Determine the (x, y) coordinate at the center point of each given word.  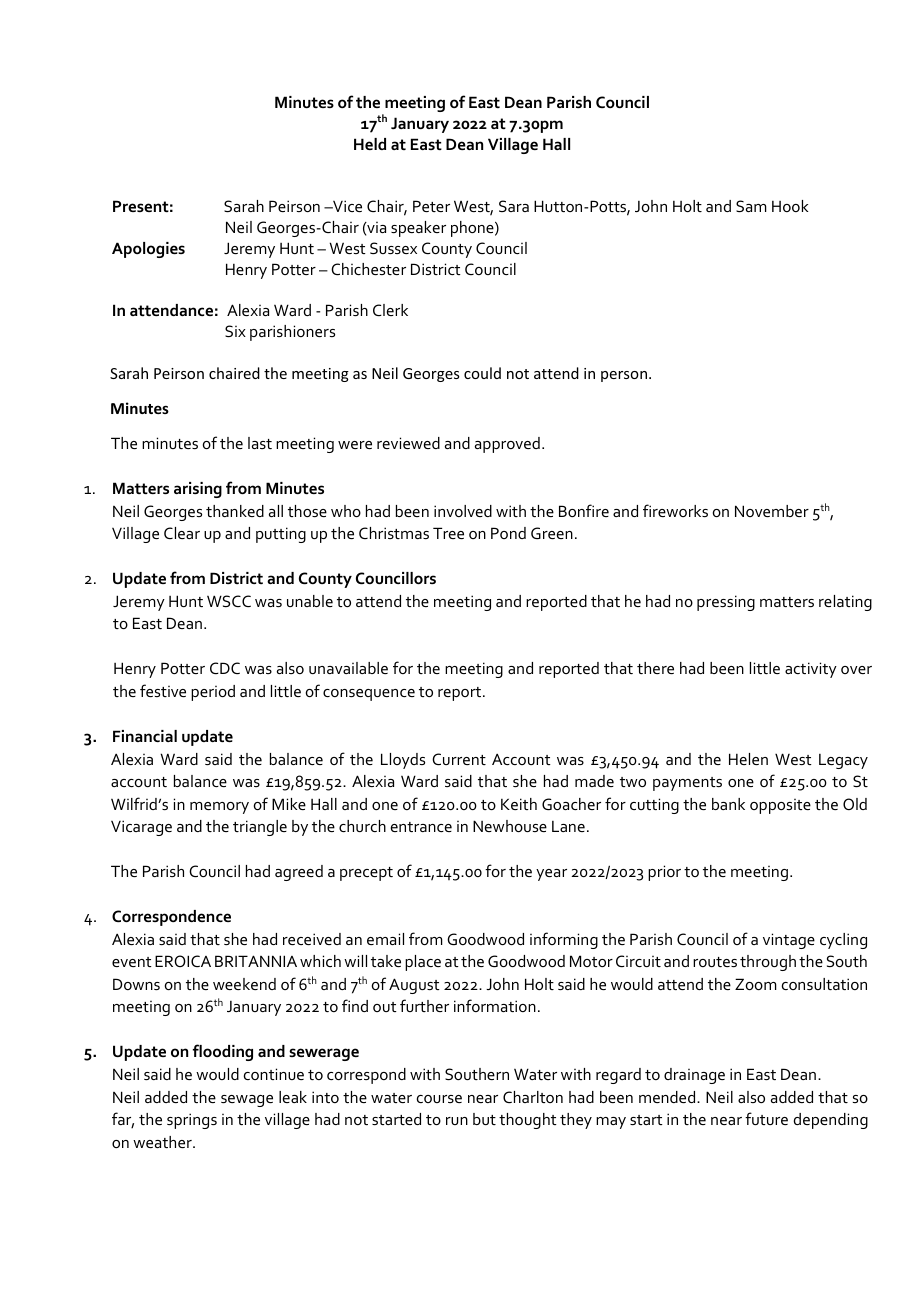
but (484, 1119)
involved (463, 511)
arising (198, 490)
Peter (431, 206)
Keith (519, 804)
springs (192, 1121)
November (772, 511)
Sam (751, 206)
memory (219, 808)
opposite (780, 806)
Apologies (148, 250)
